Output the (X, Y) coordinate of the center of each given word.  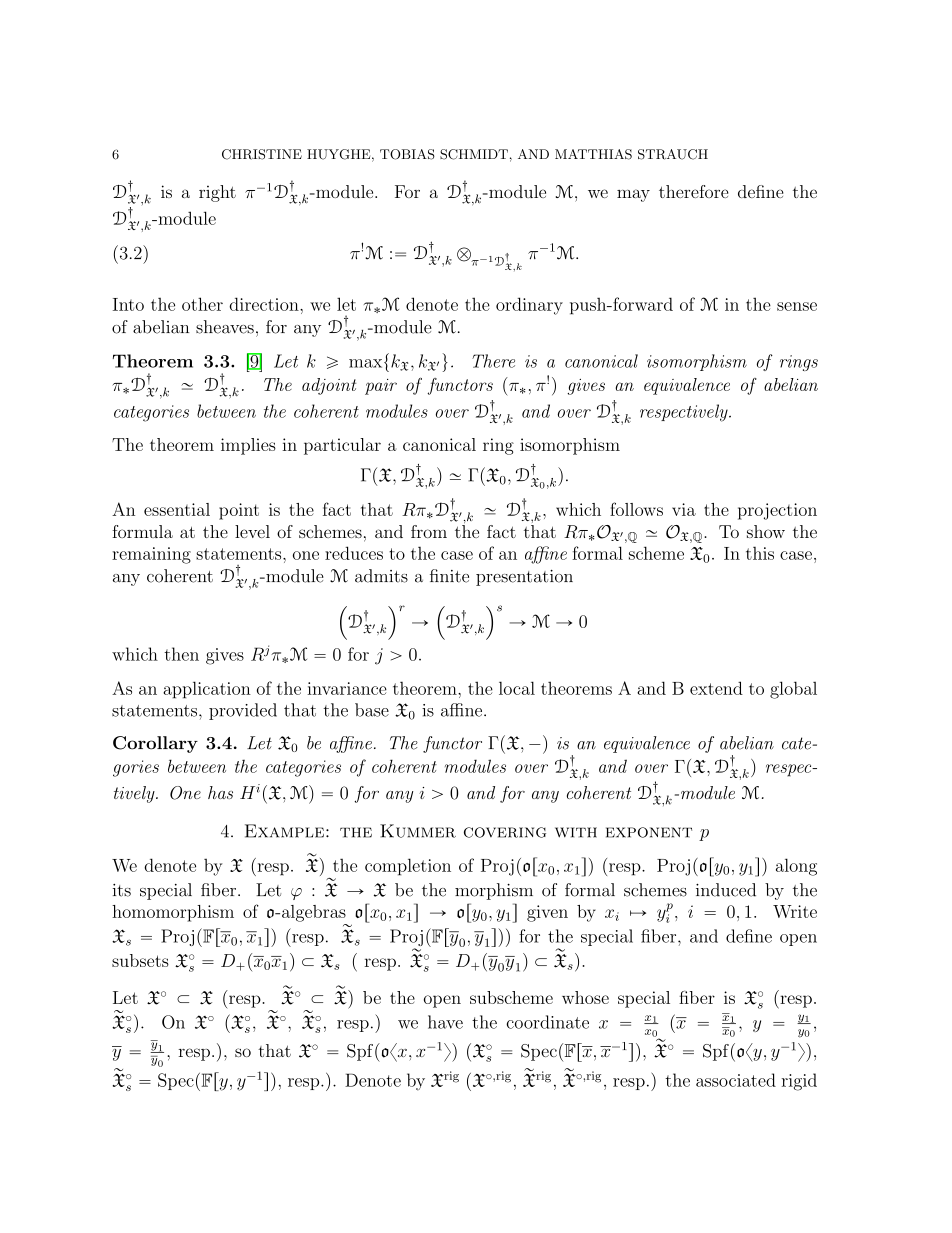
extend (716, 688)
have (445, 1022)
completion (408, 867)
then (181, 654)
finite (449, 576)
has (220, 792)
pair (381, 387)
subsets (140, 960)
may (633, 195)
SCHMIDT (474, 154)
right (217, 193)
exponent (649, 832)
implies (248, 446)
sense (797, 306)
